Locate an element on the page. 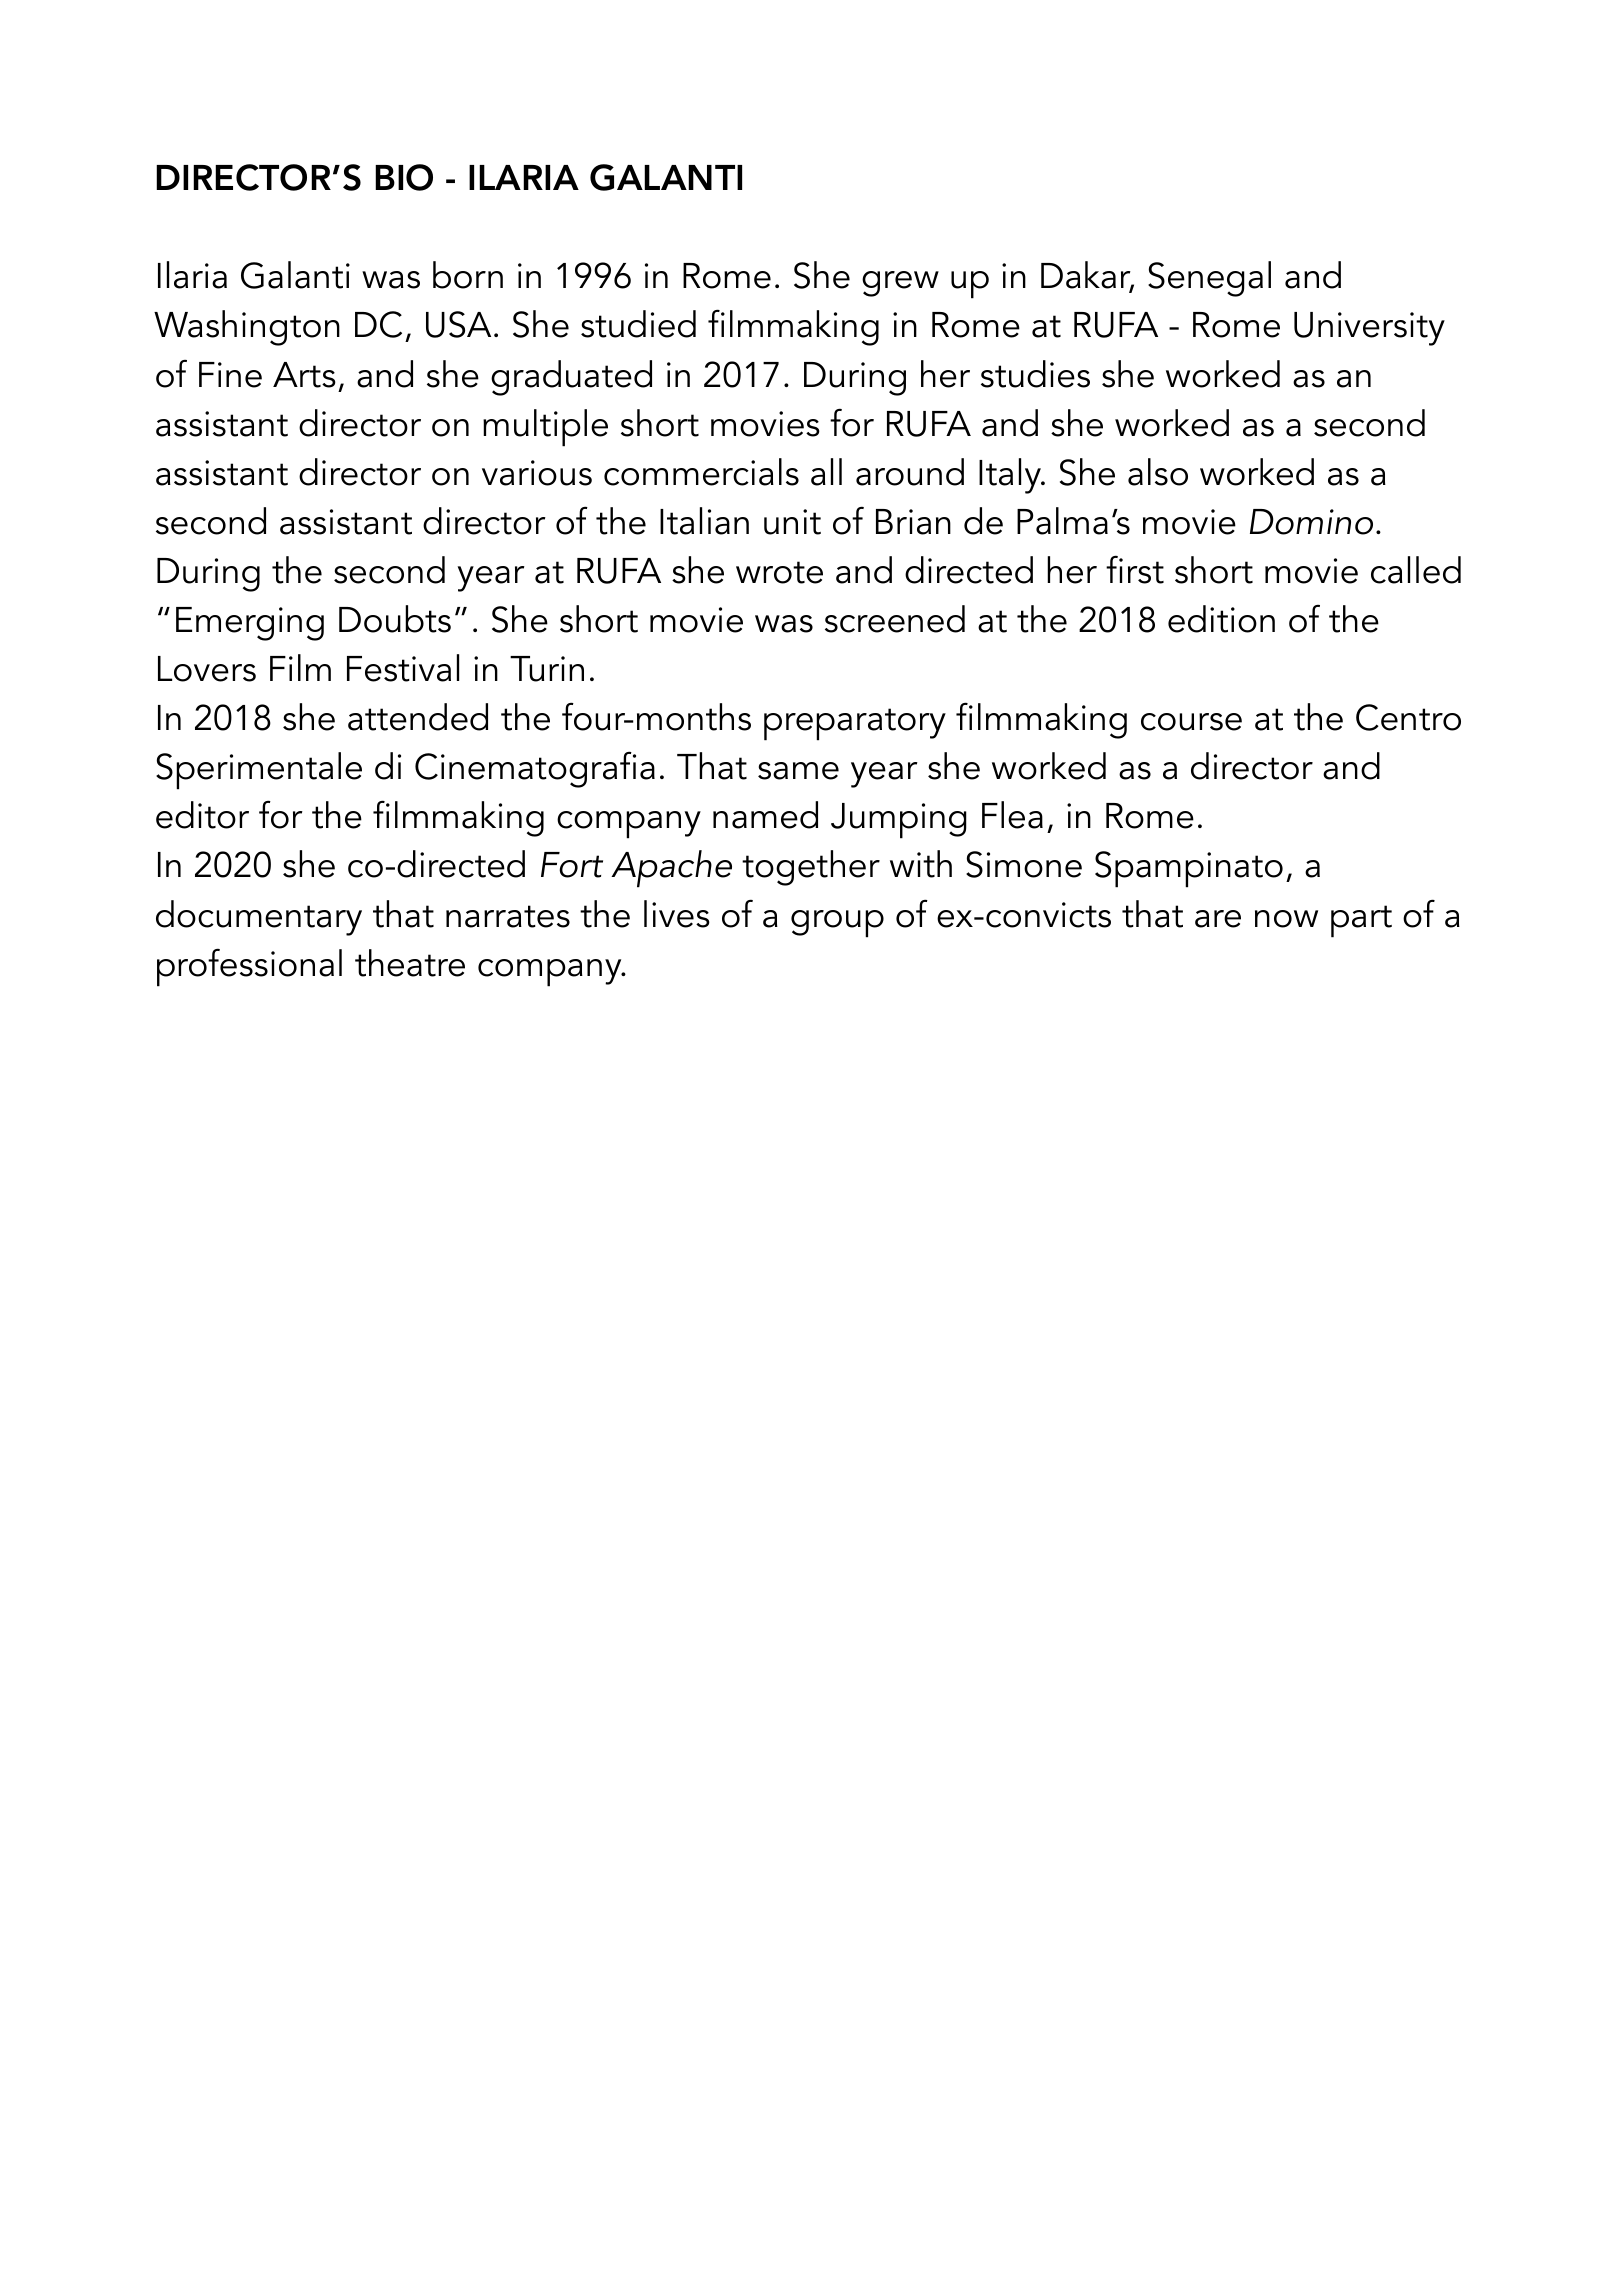  group is located at coordinates (837, 924).
